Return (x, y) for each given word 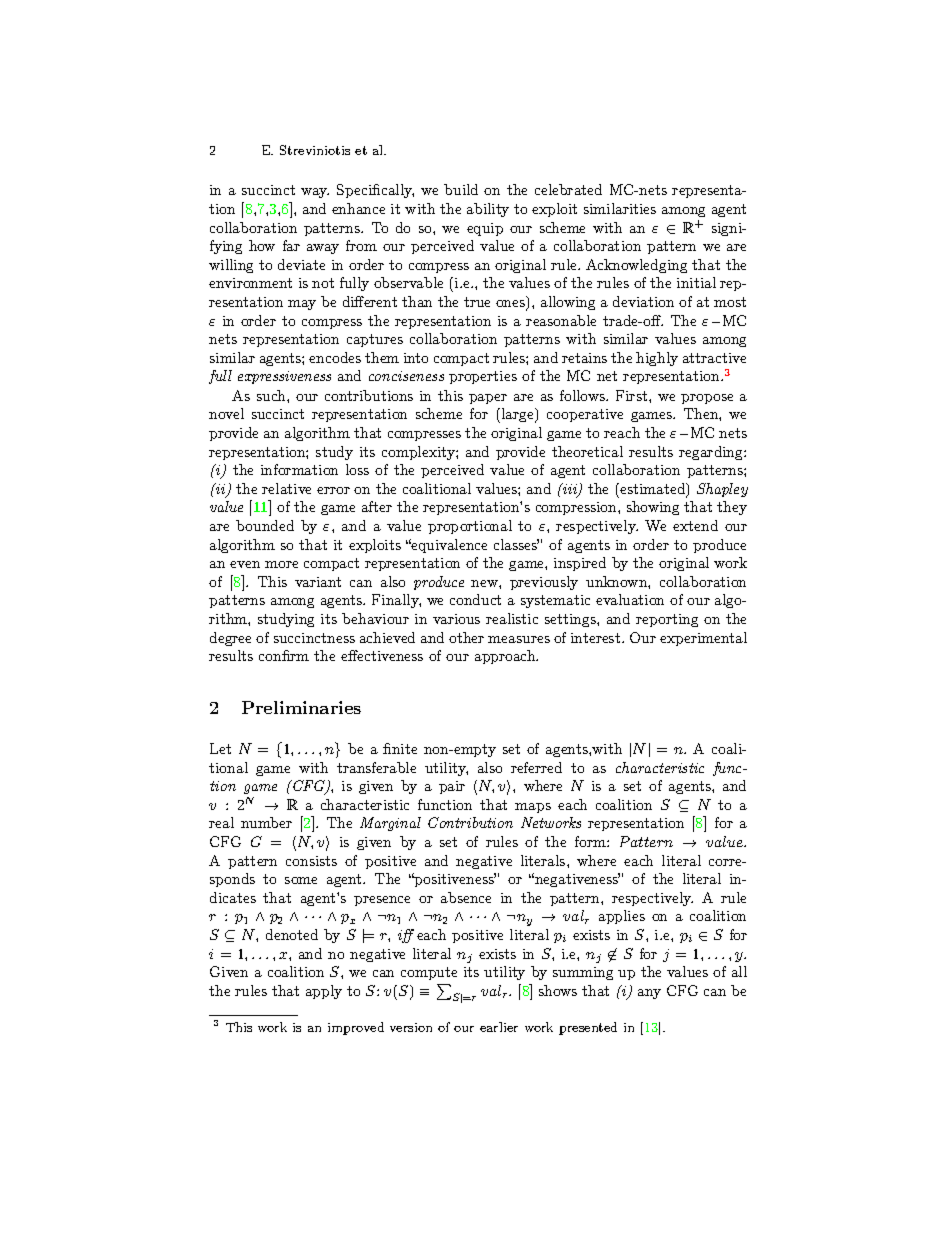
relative (286, 488)
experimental (703, 639)
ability (488, 210)
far (291, 245)
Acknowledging (636, 266)
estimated (653, 490)
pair (452, 787)
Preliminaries (301, 707)
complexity (419, 453)
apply (324, 992)
